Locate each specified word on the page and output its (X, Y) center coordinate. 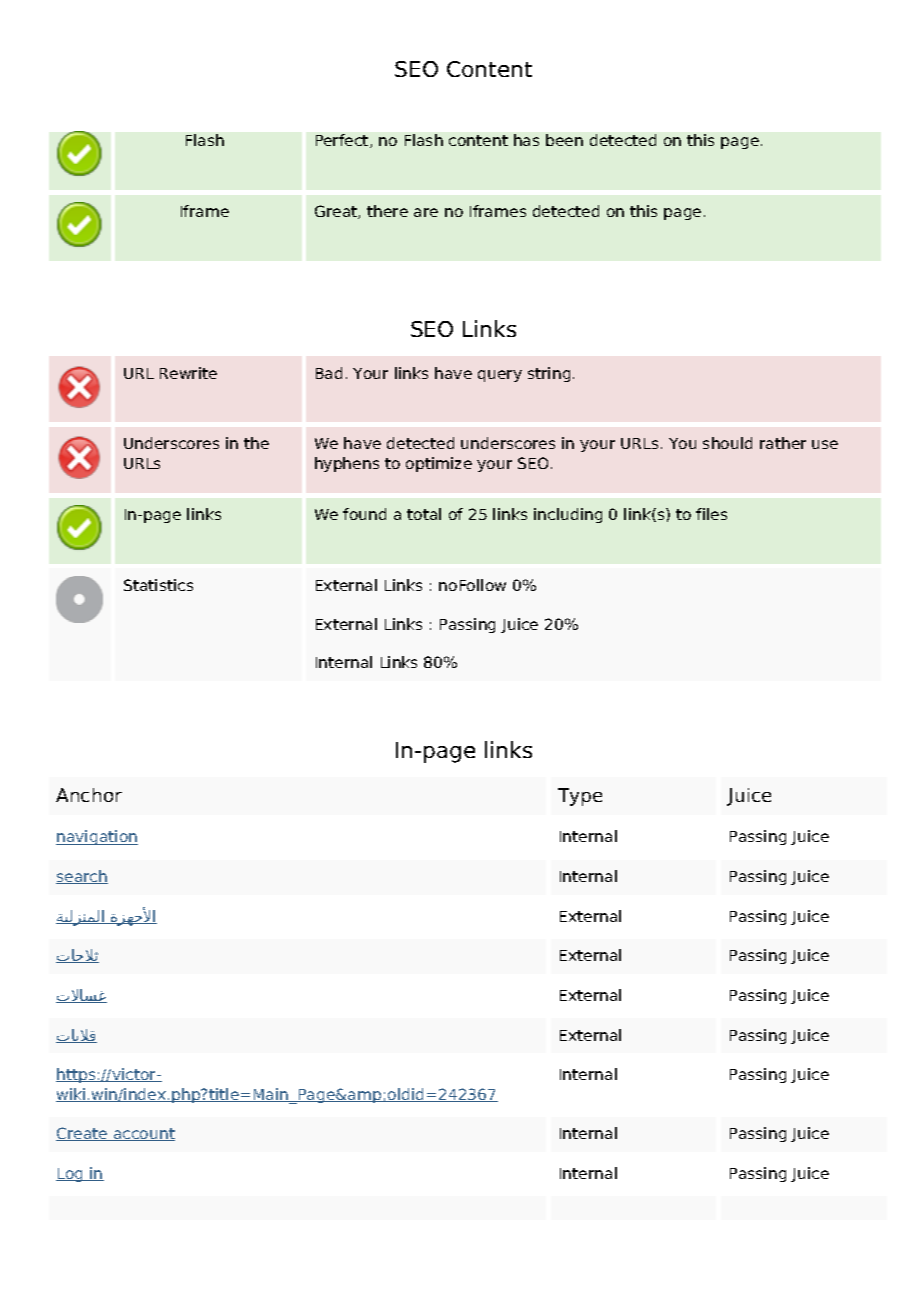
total (424, 514)
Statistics (158, 585)
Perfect (343, 141)
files (711, 514)
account (143, 1134)
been (564, 140)
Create (83, 1134)
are (426, 212)
